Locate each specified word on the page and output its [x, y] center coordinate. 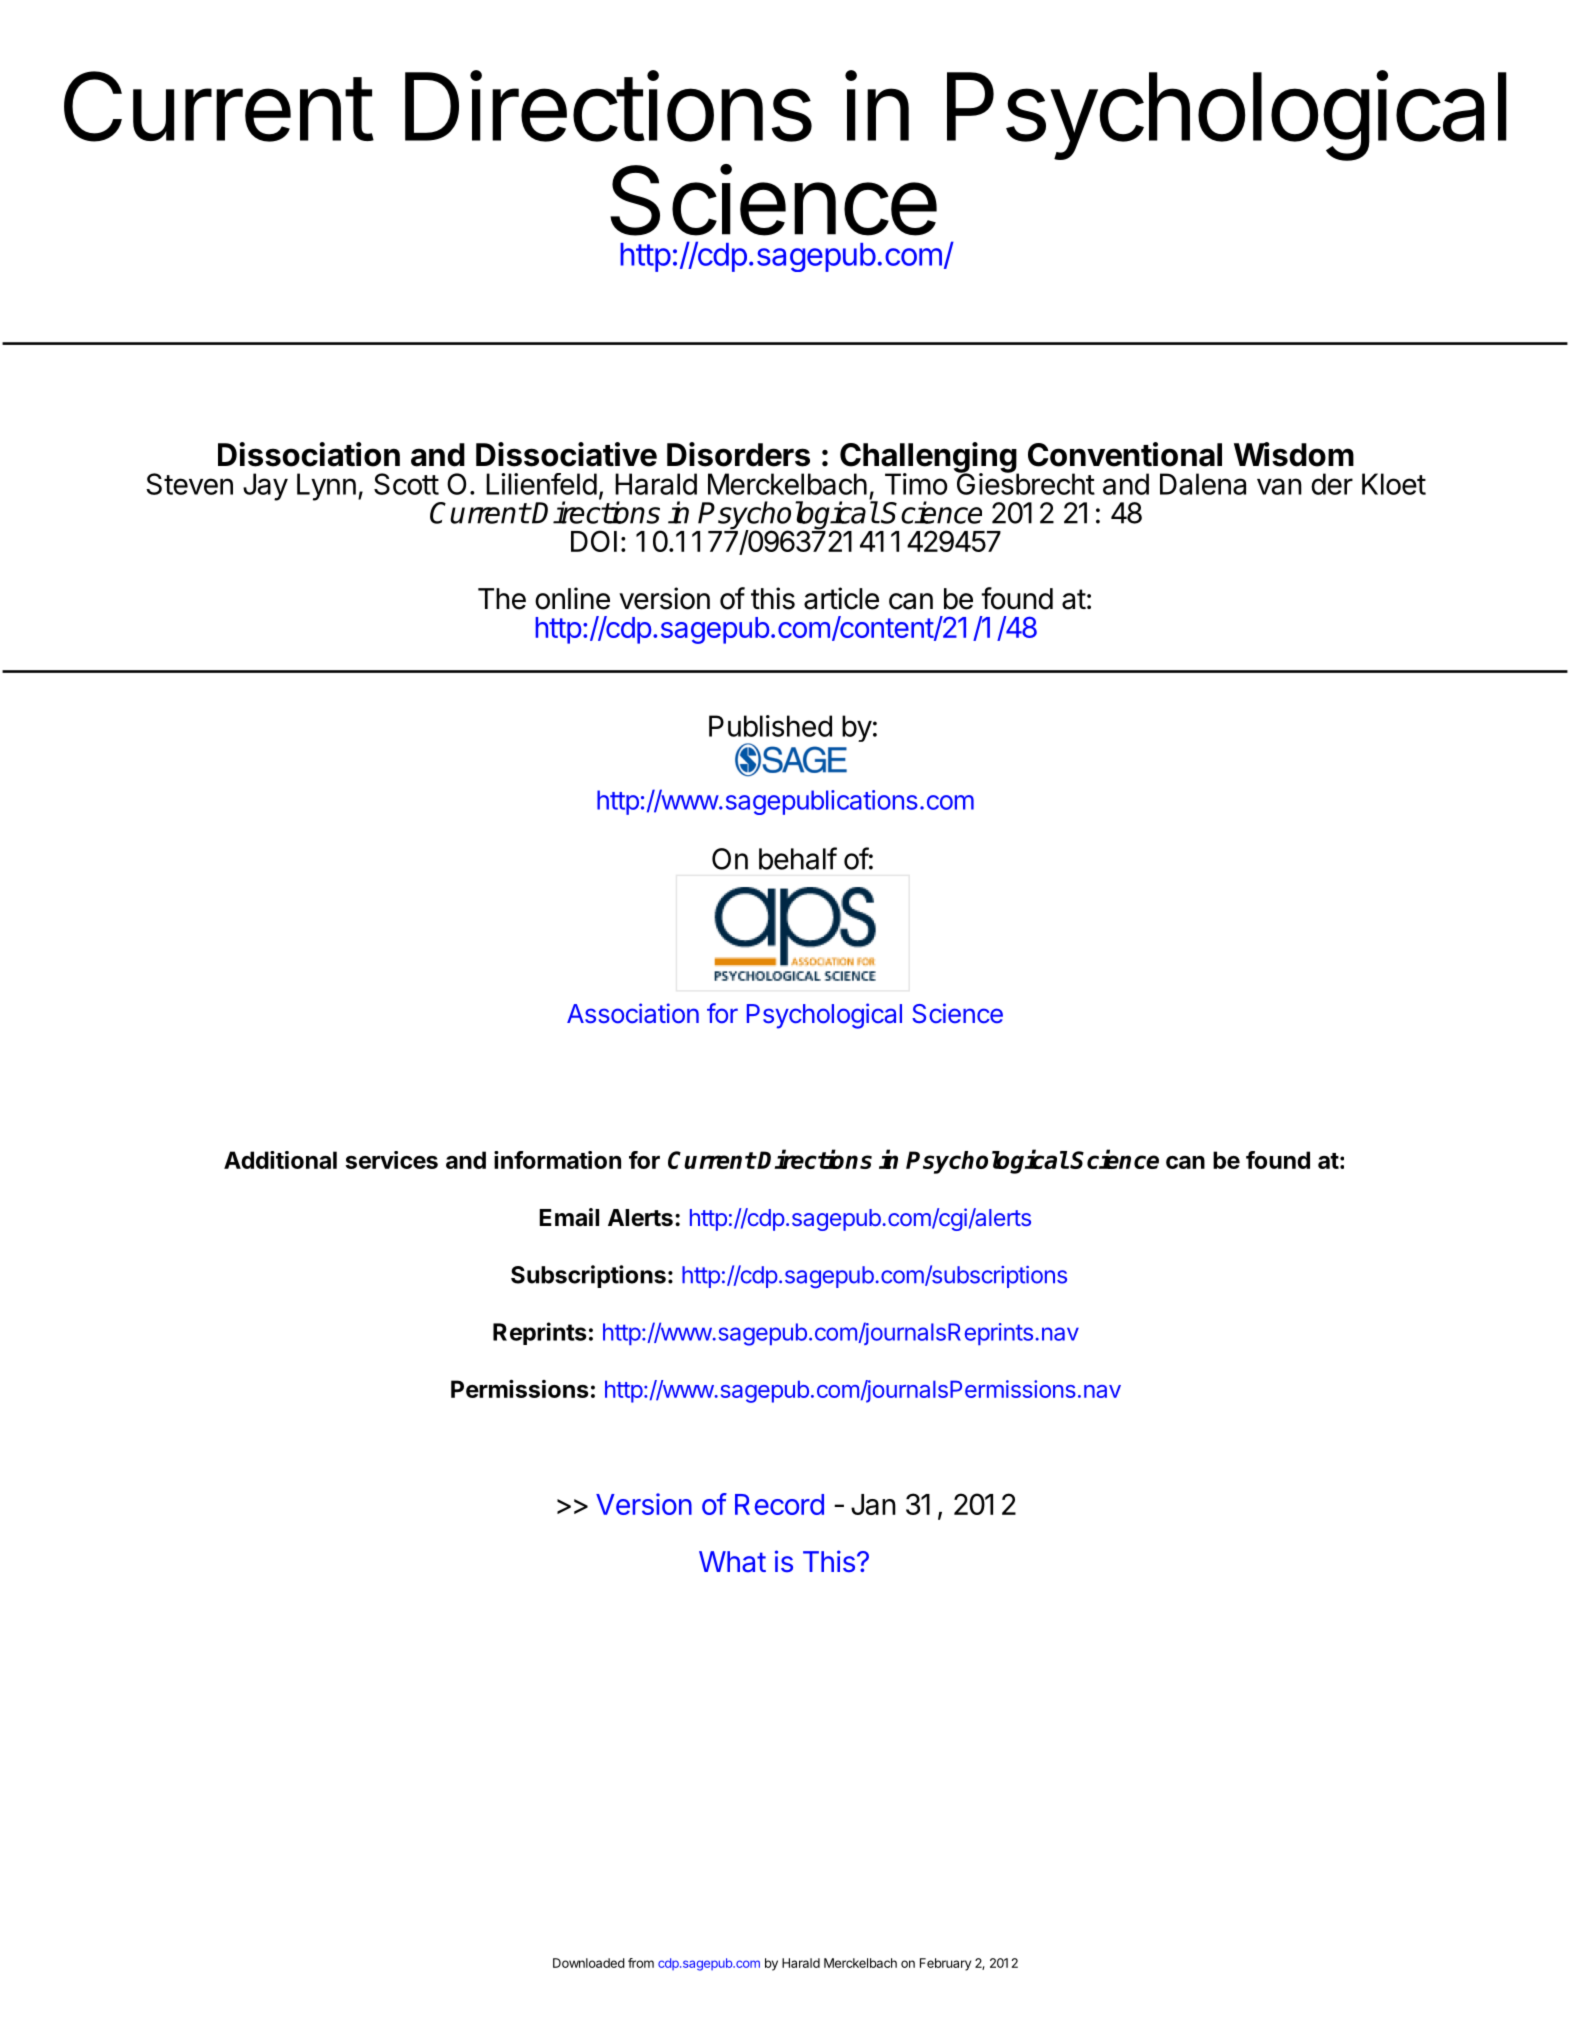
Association [633, 1013]
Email [569, 1217]
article [841, 598]
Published [770, 726]
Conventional [1125, 454]
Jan [873, 1504]
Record [779, 1504]
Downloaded [589, 1963]
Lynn [326, 487]
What [732, 1562]
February [945, 1964]
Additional [280, 1160]
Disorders [738, 454]
